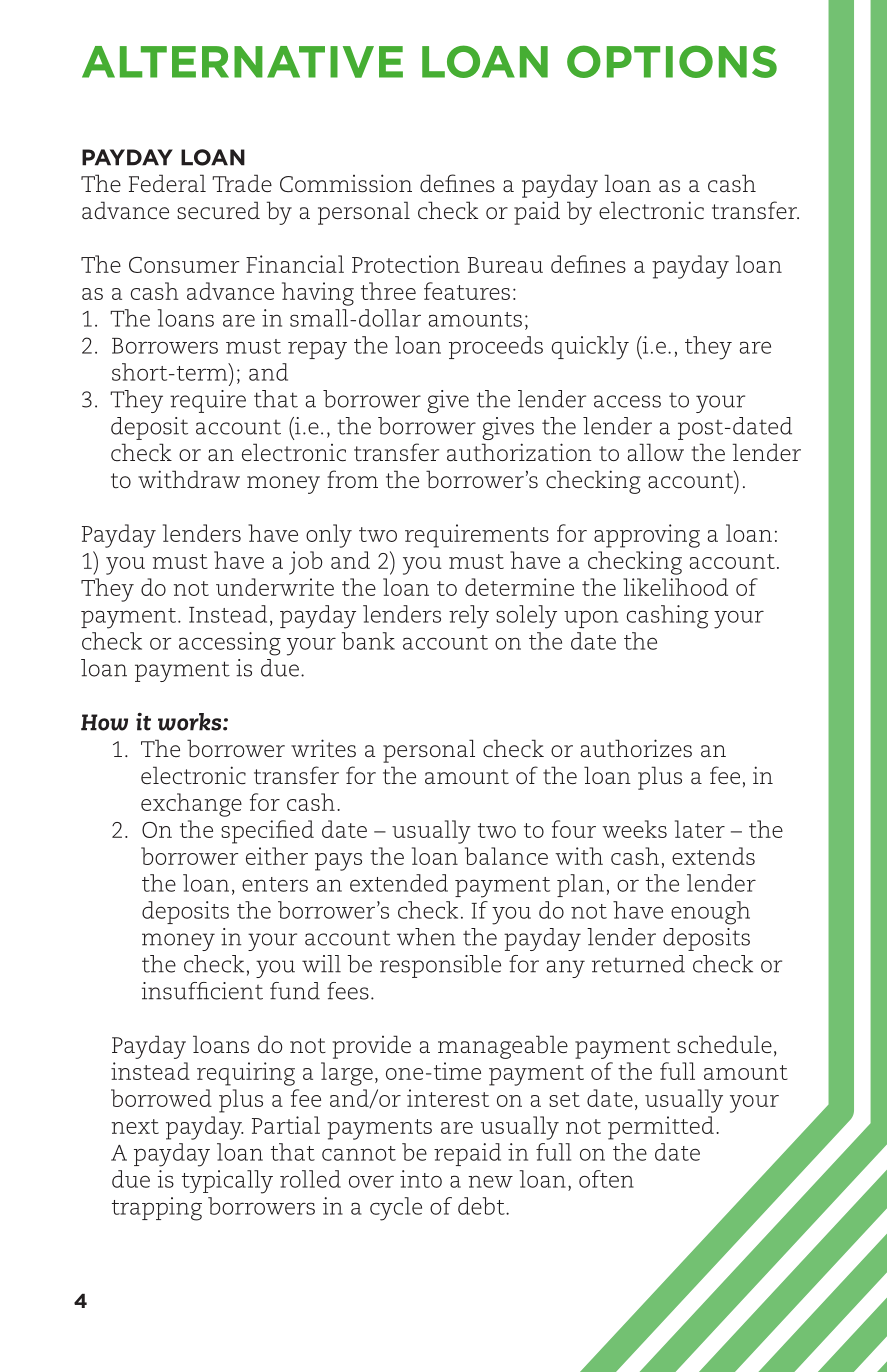  Describe the element at coordinates (191, 722) in the screenshot. I see `works` at that location.
